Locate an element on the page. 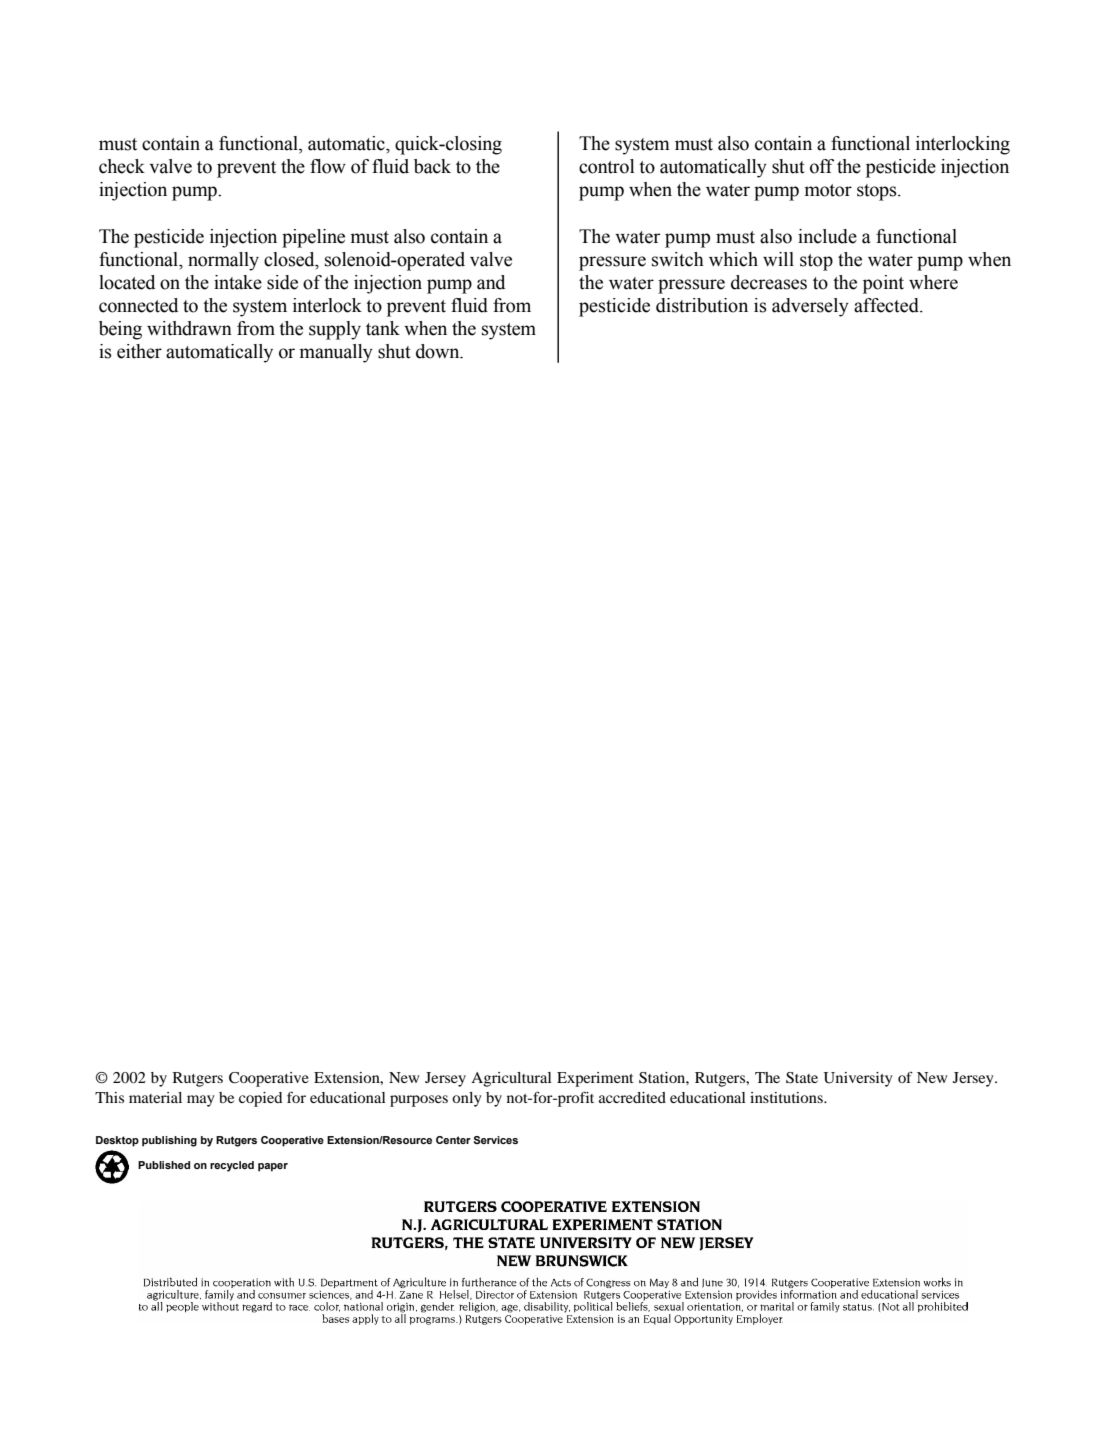  State is located at coordinates (802, 1078).
